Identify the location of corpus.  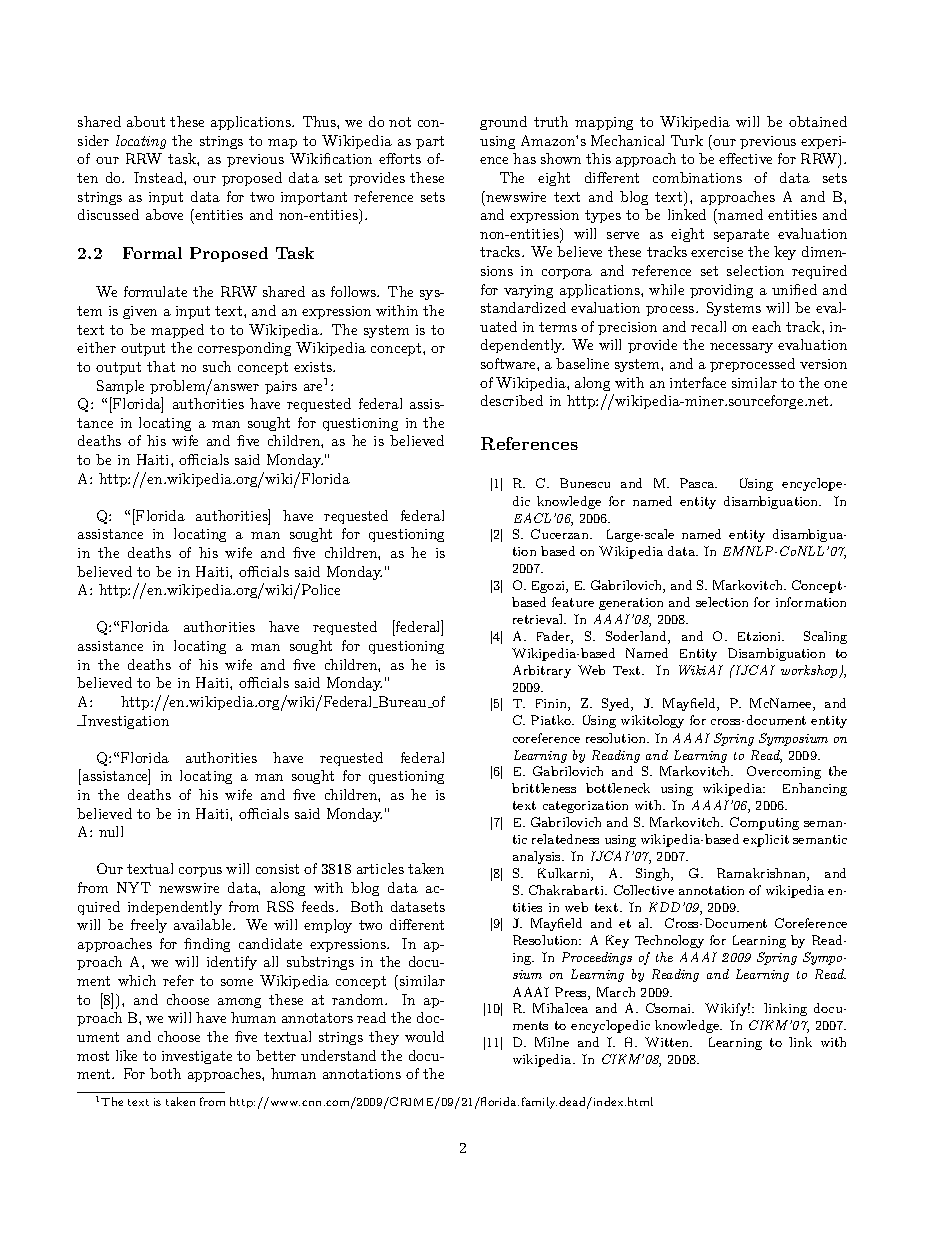
(200, 872).
